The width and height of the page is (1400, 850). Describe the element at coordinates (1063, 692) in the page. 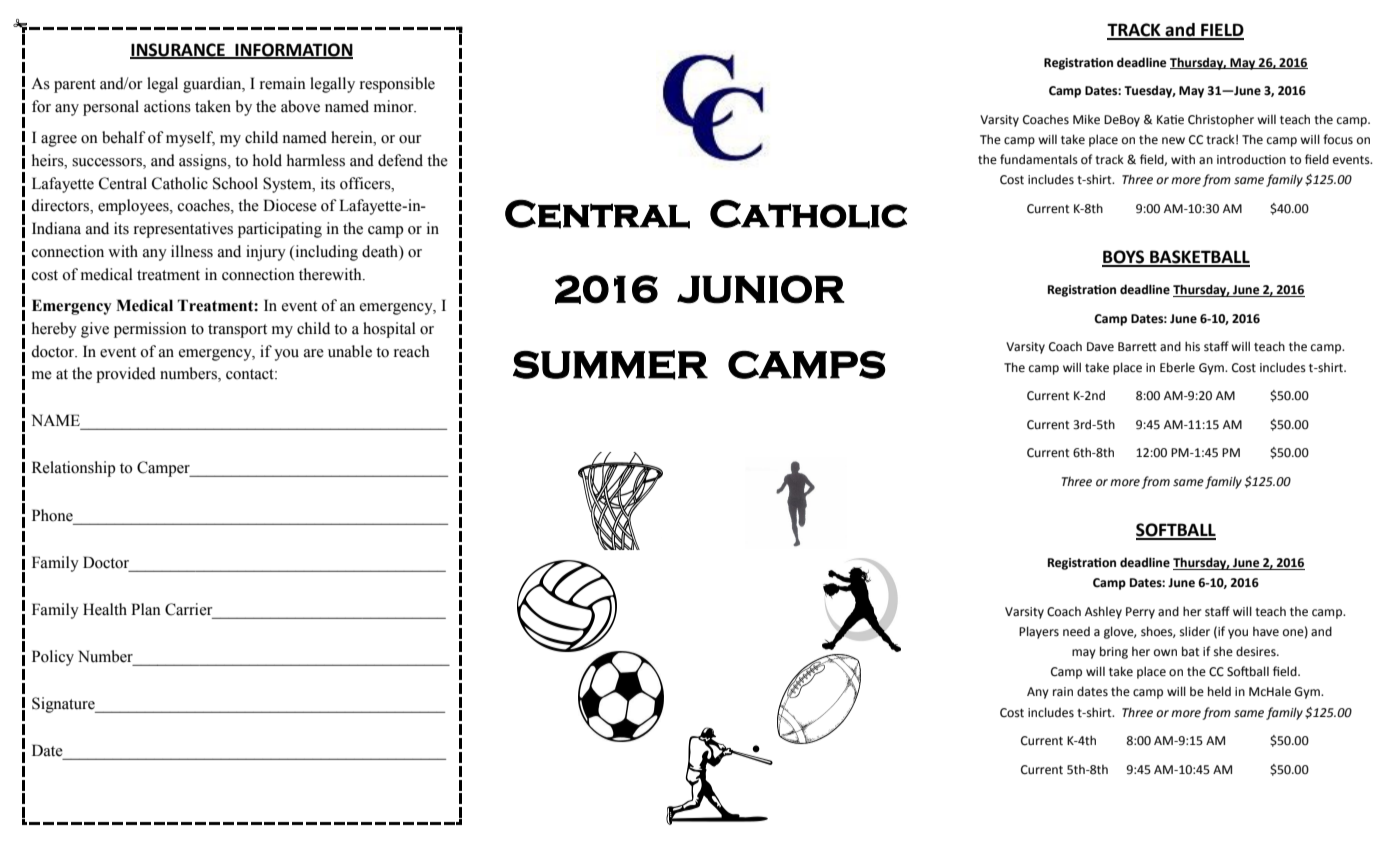

I see `rain` at that location.
